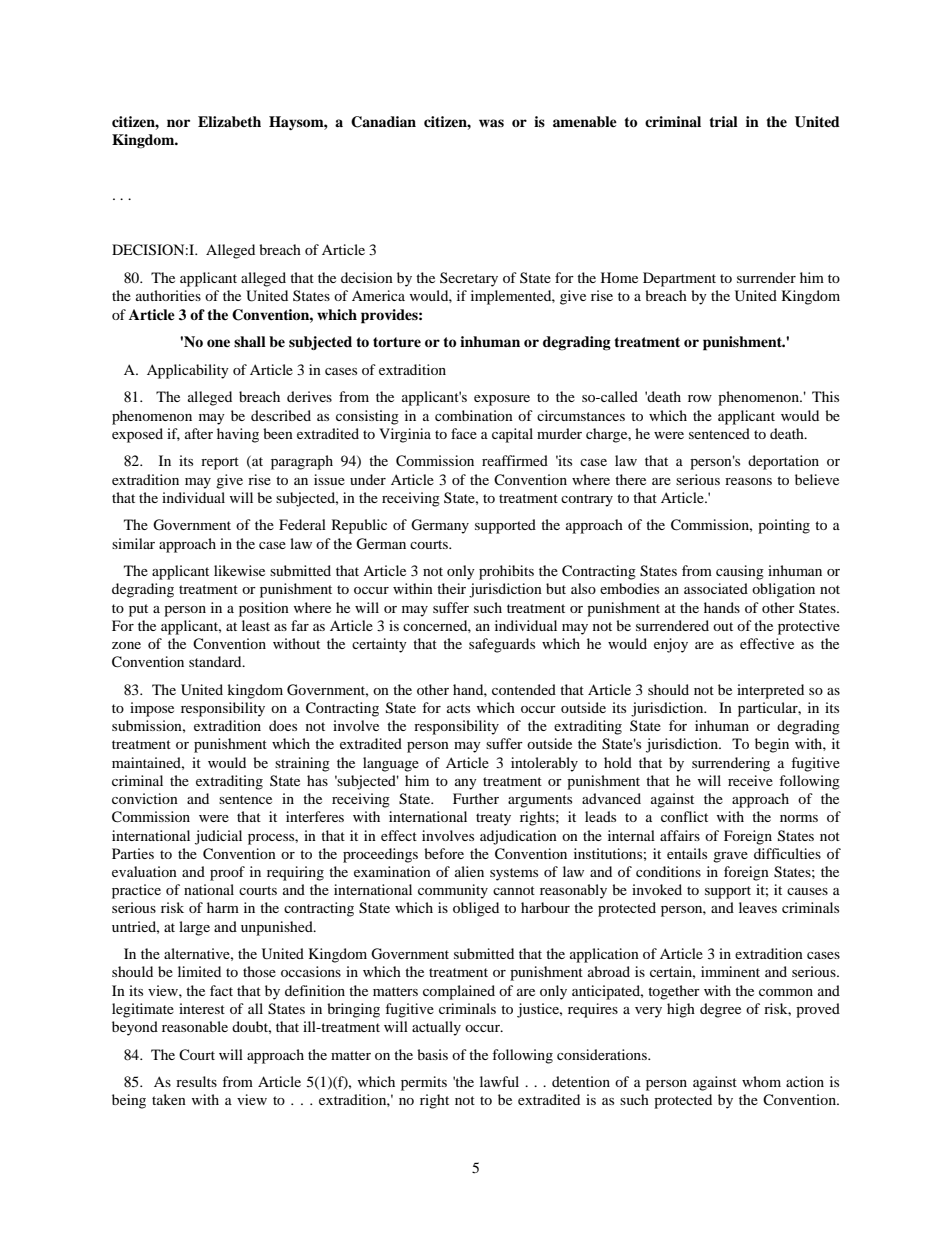 The height and width of the screenshot is (1233, 952). I want to click on was, so click(491, 123).
